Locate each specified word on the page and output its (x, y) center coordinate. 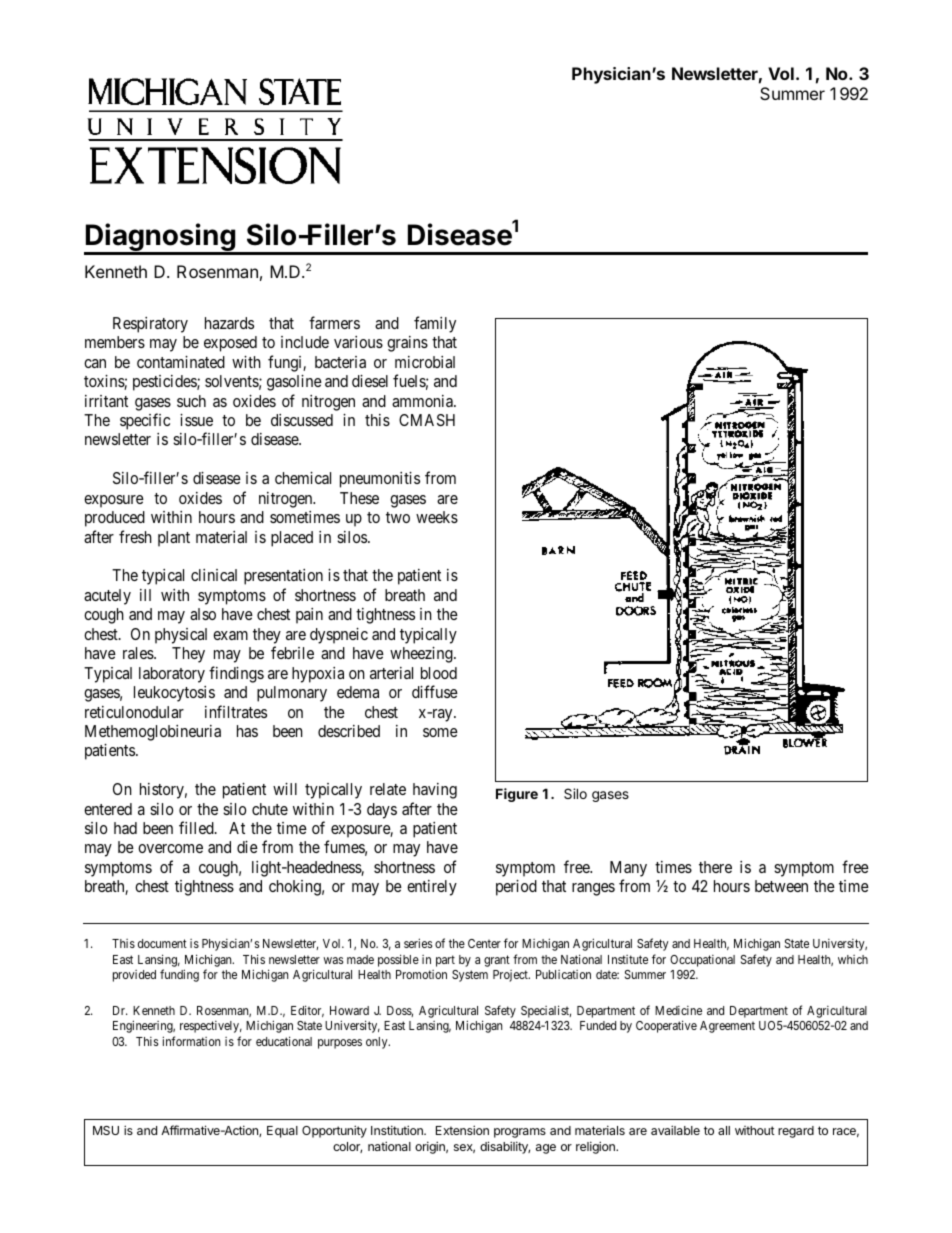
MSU (106, 1130)
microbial (425, 362)
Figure (517, 795)
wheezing (422, 655)
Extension (462, 1130)
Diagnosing (160, 238)
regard (796, 1132)
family (435, 324)
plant (174, 539)
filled (197, 827)
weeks (437, 517)
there (715, 867)
